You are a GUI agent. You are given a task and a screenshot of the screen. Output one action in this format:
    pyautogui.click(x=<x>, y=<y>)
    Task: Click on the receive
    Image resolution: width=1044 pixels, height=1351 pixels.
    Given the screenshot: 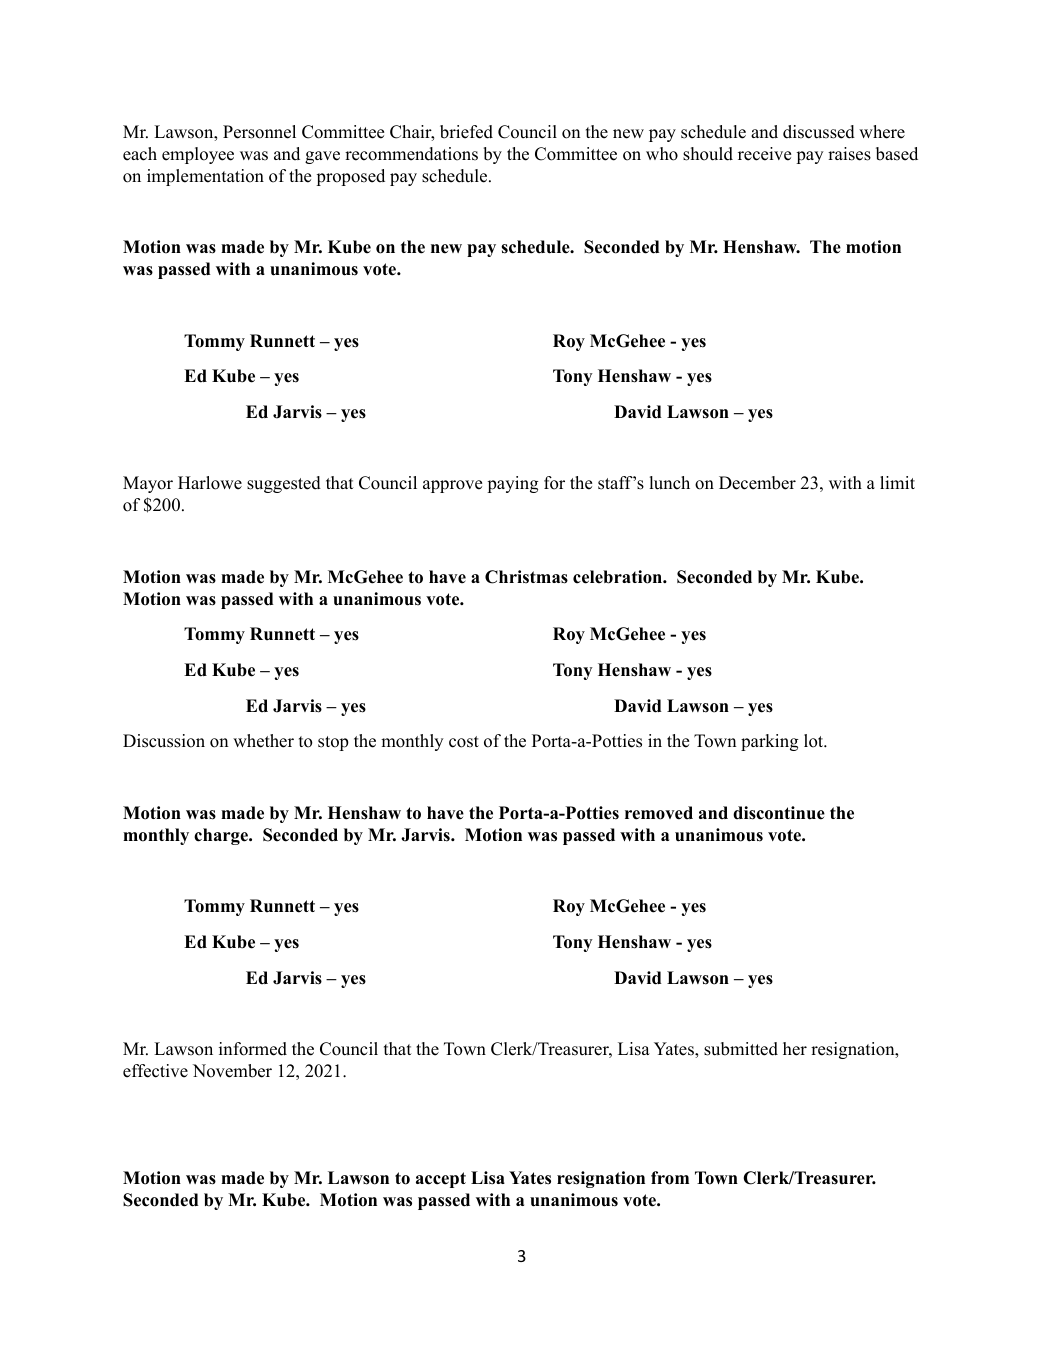 What is the action you would take?
    pyautogui.click(x=764, y=154)
